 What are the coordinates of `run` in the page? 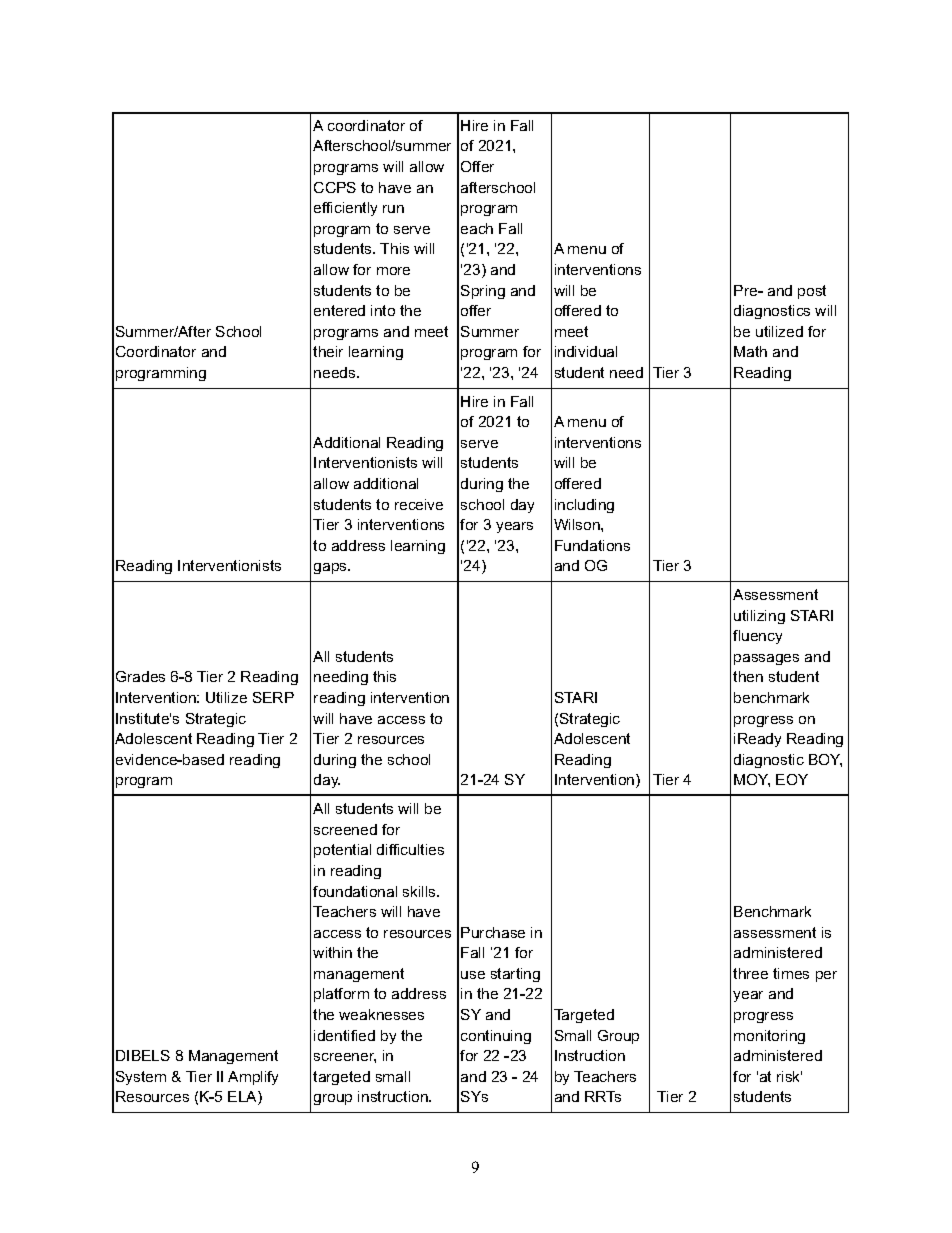 It's located at (393, 209).
